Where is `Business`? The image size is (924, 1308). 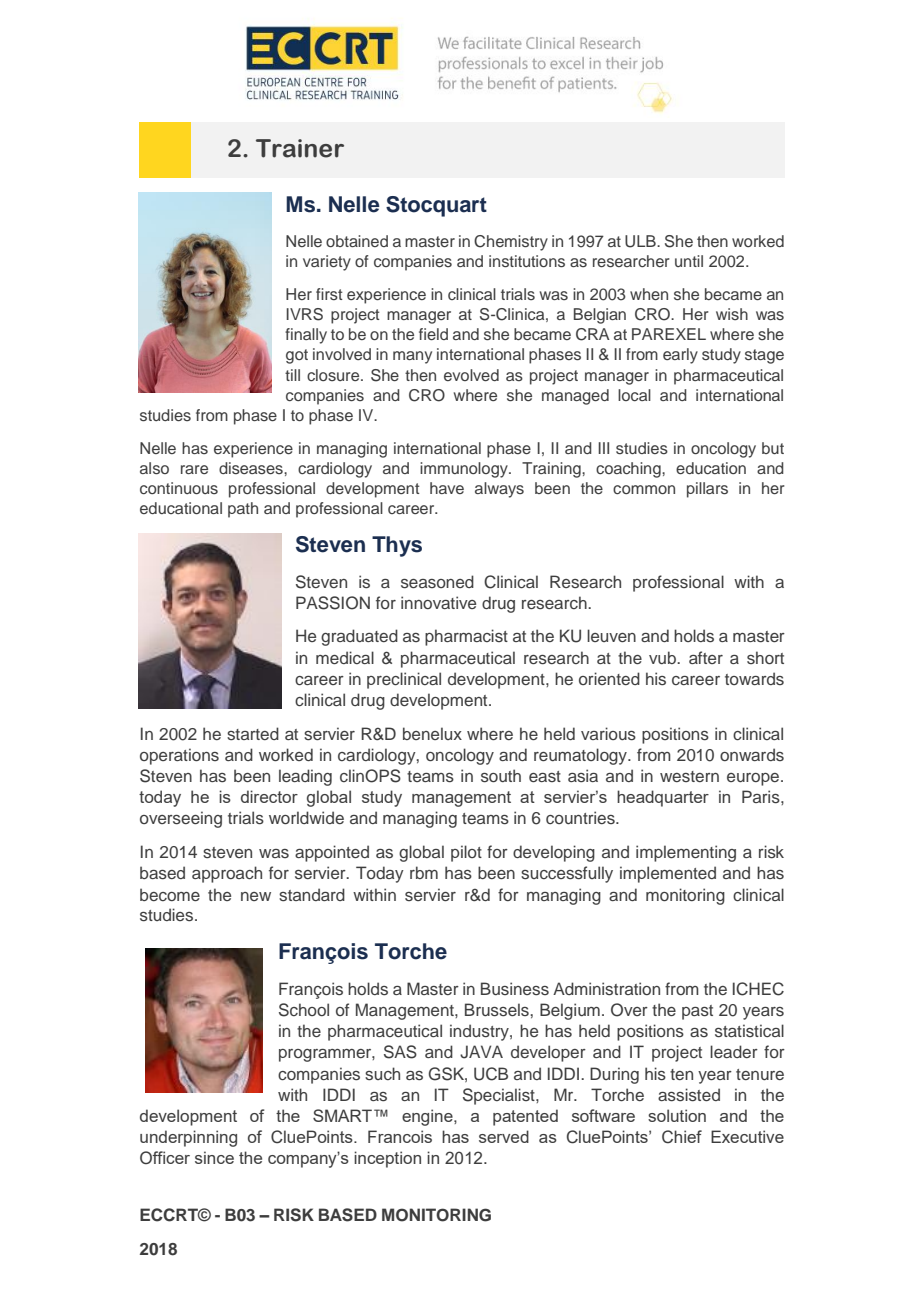 Business is located at coordinates (515, 989).
